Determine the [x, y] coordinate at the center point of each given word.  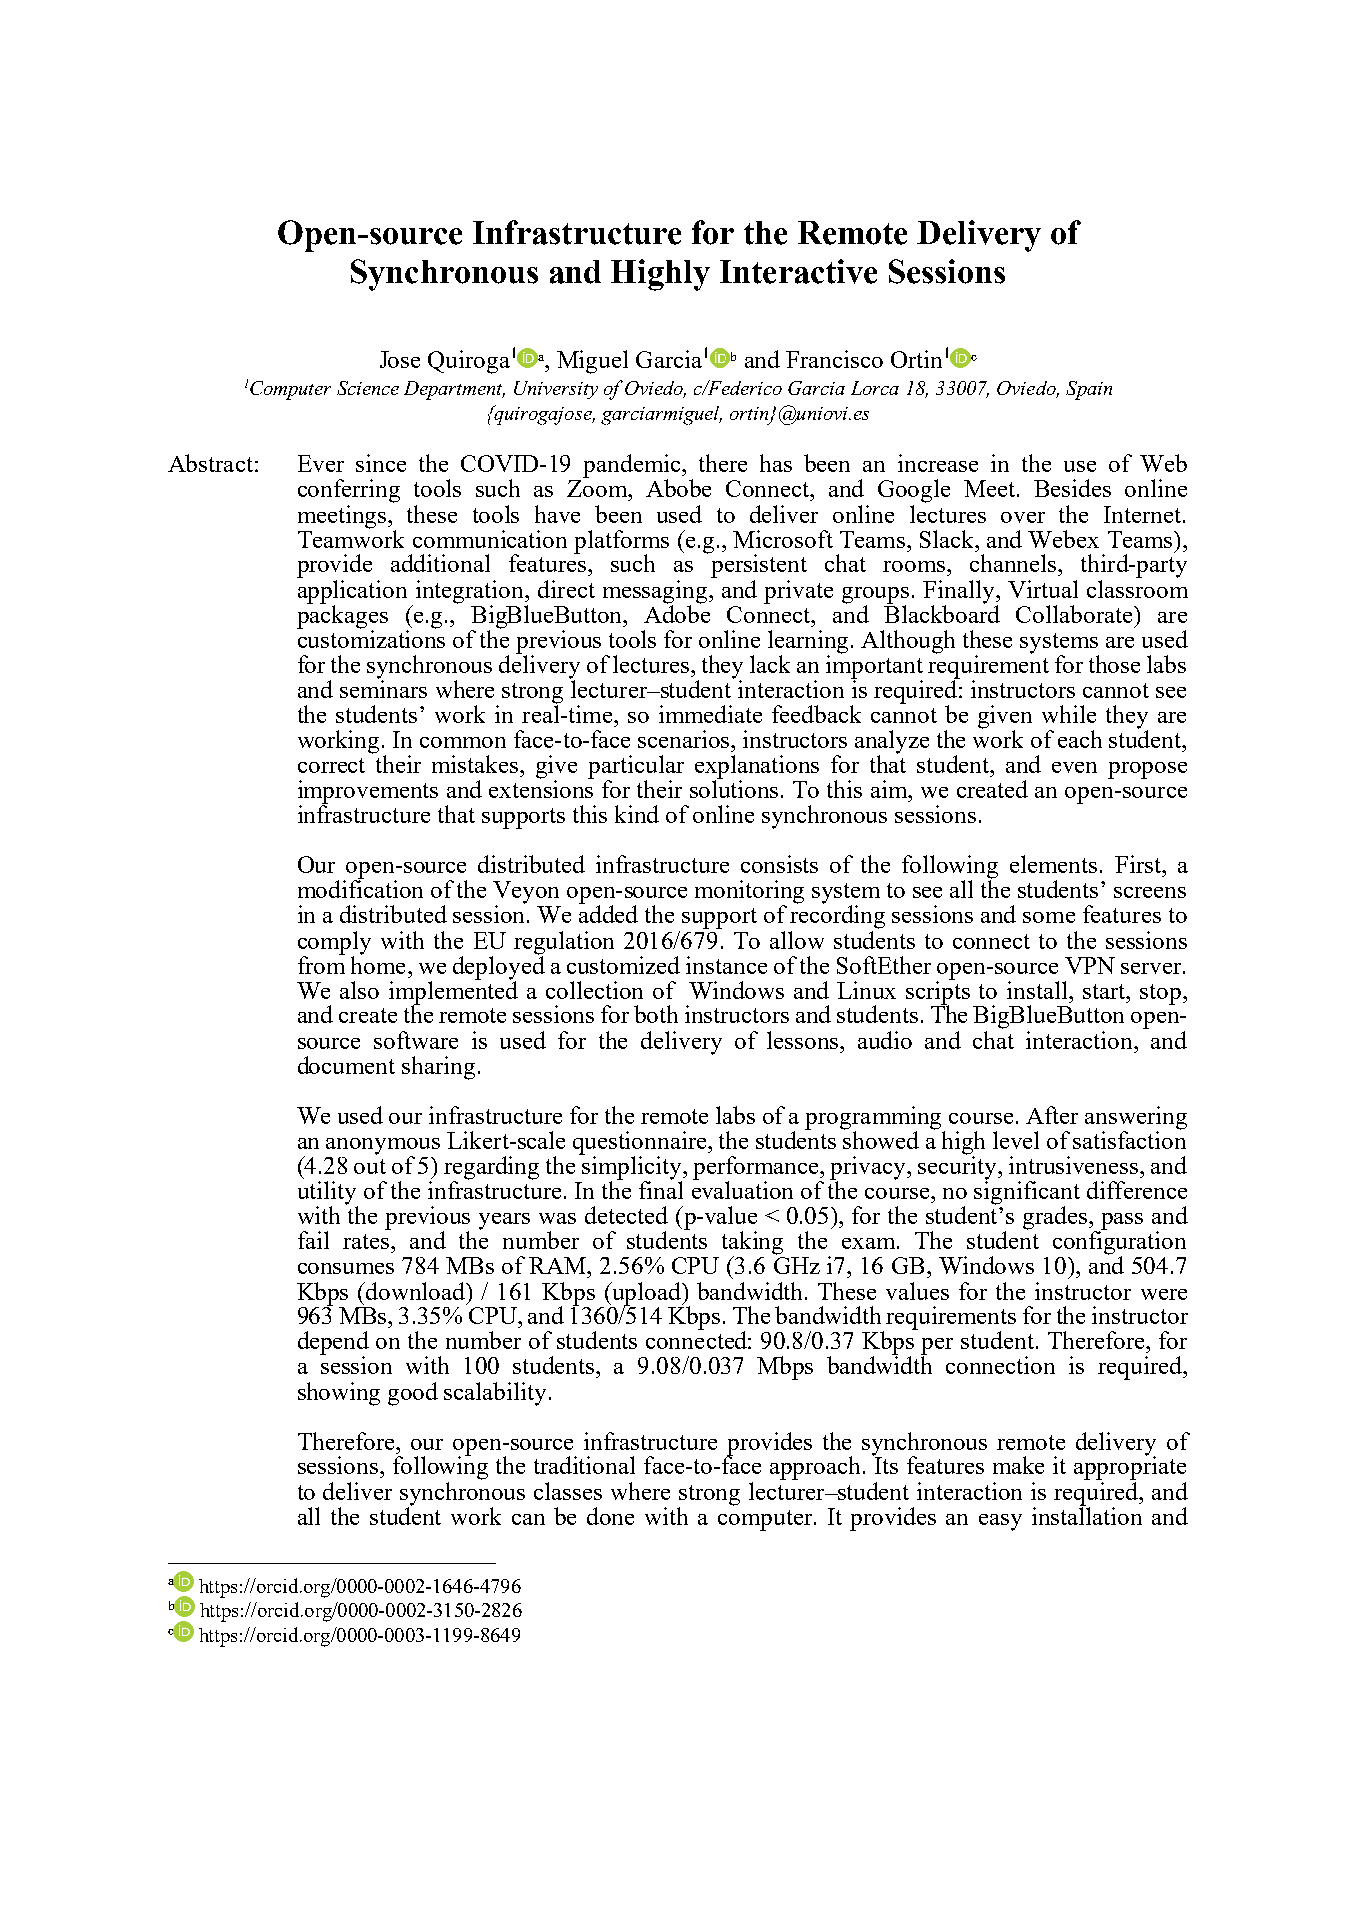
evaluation [742, 1189]
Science [368, 388]
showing [339, 1394]
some [1049, 917]
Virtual [1043, 589]
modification [360, 888]
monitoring [749, 893]
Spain [1089, 390]
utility [328, 1194]
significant [1027, 1193]
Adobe [677, 613]
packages [342, 617]
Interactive [798, 271]
